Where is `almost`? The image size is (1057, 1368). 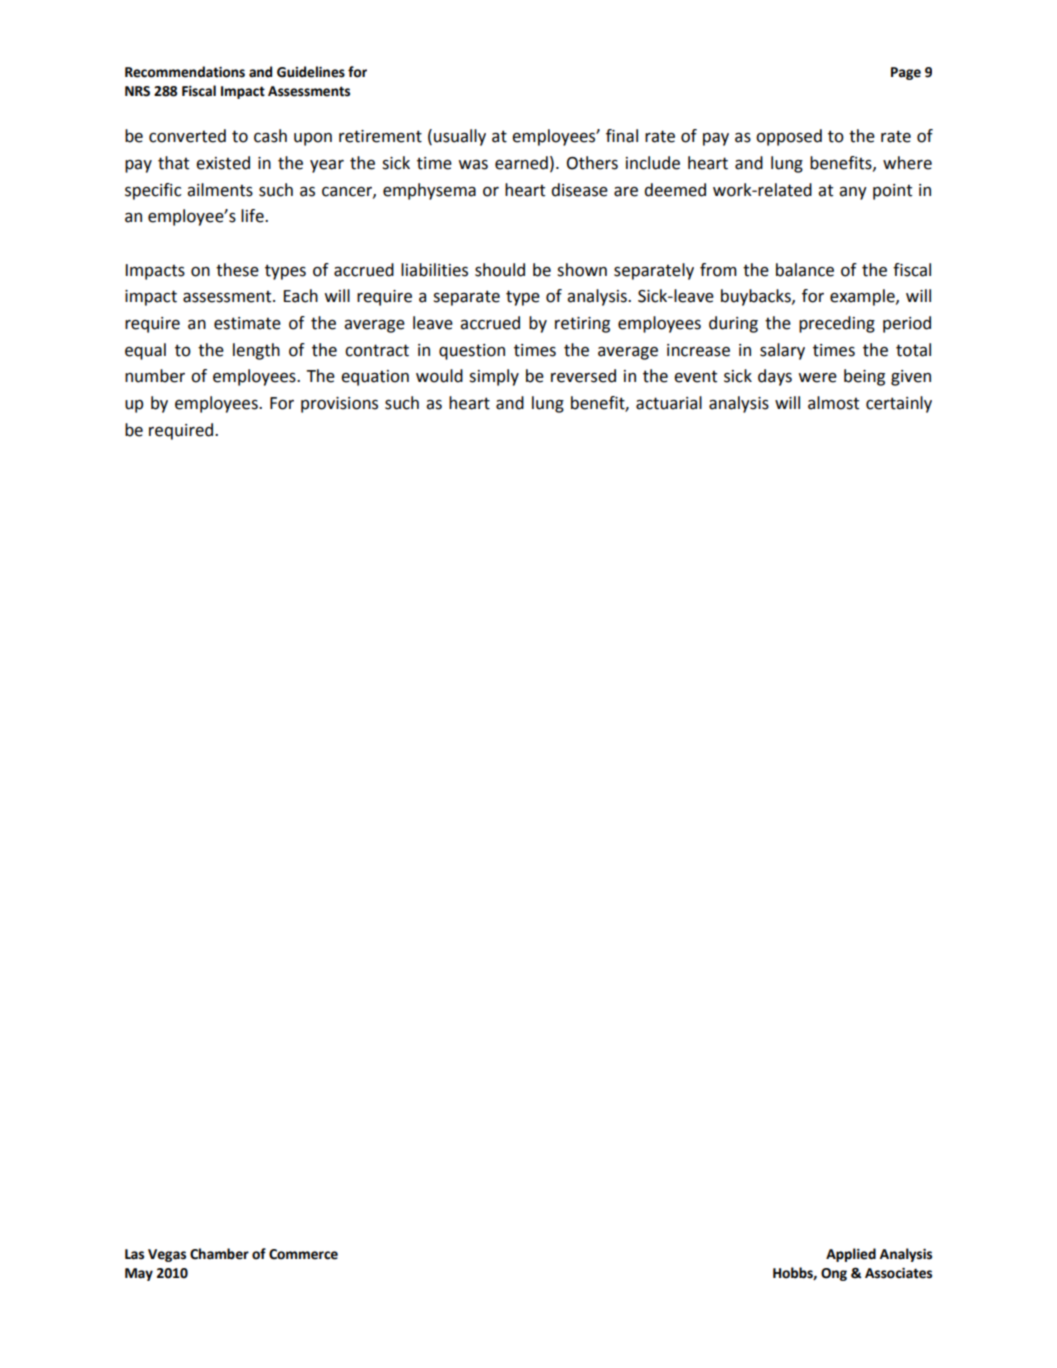 almost is located at coordinates (833, 403).
